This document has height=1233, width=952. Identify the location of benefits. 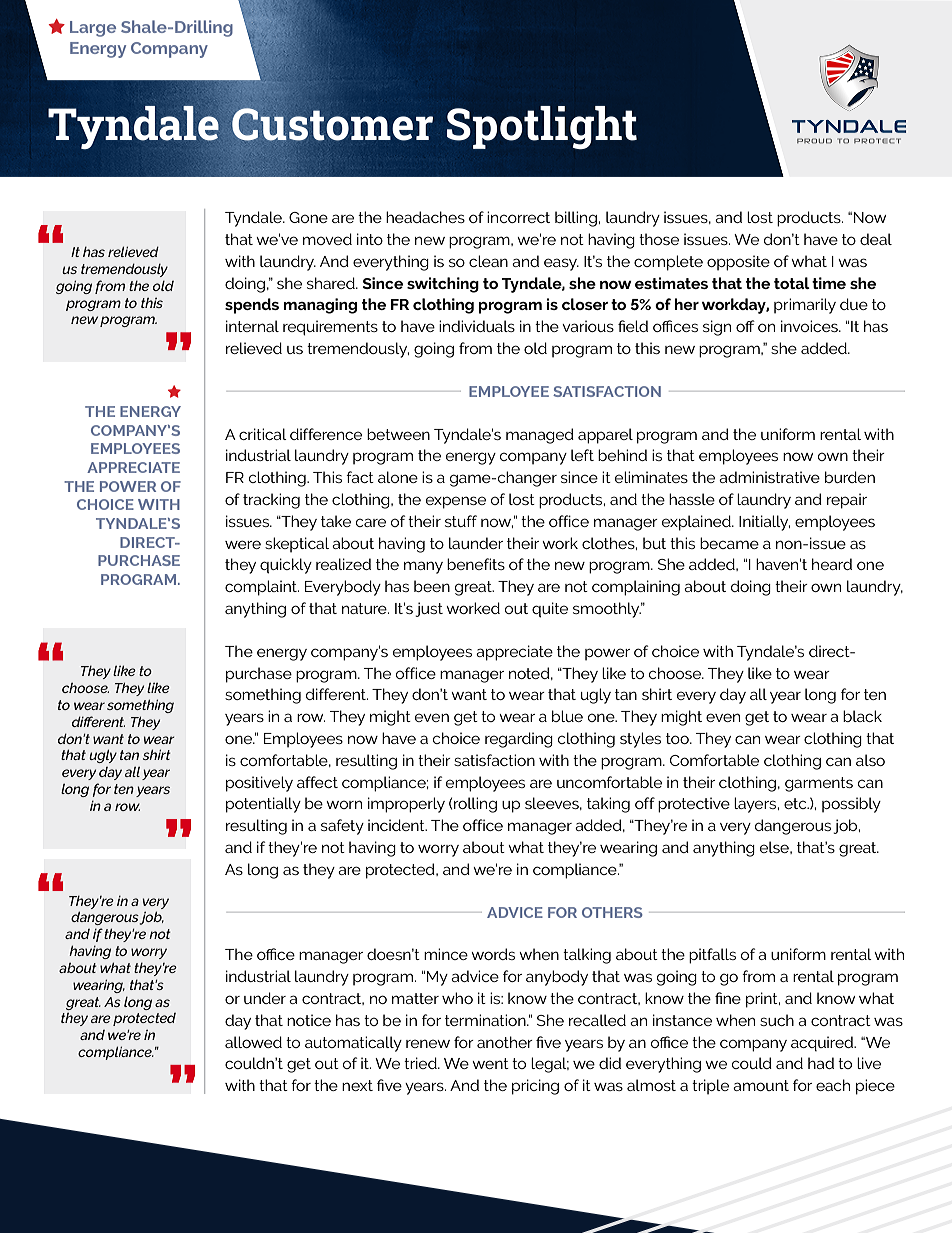
(476, 564).
